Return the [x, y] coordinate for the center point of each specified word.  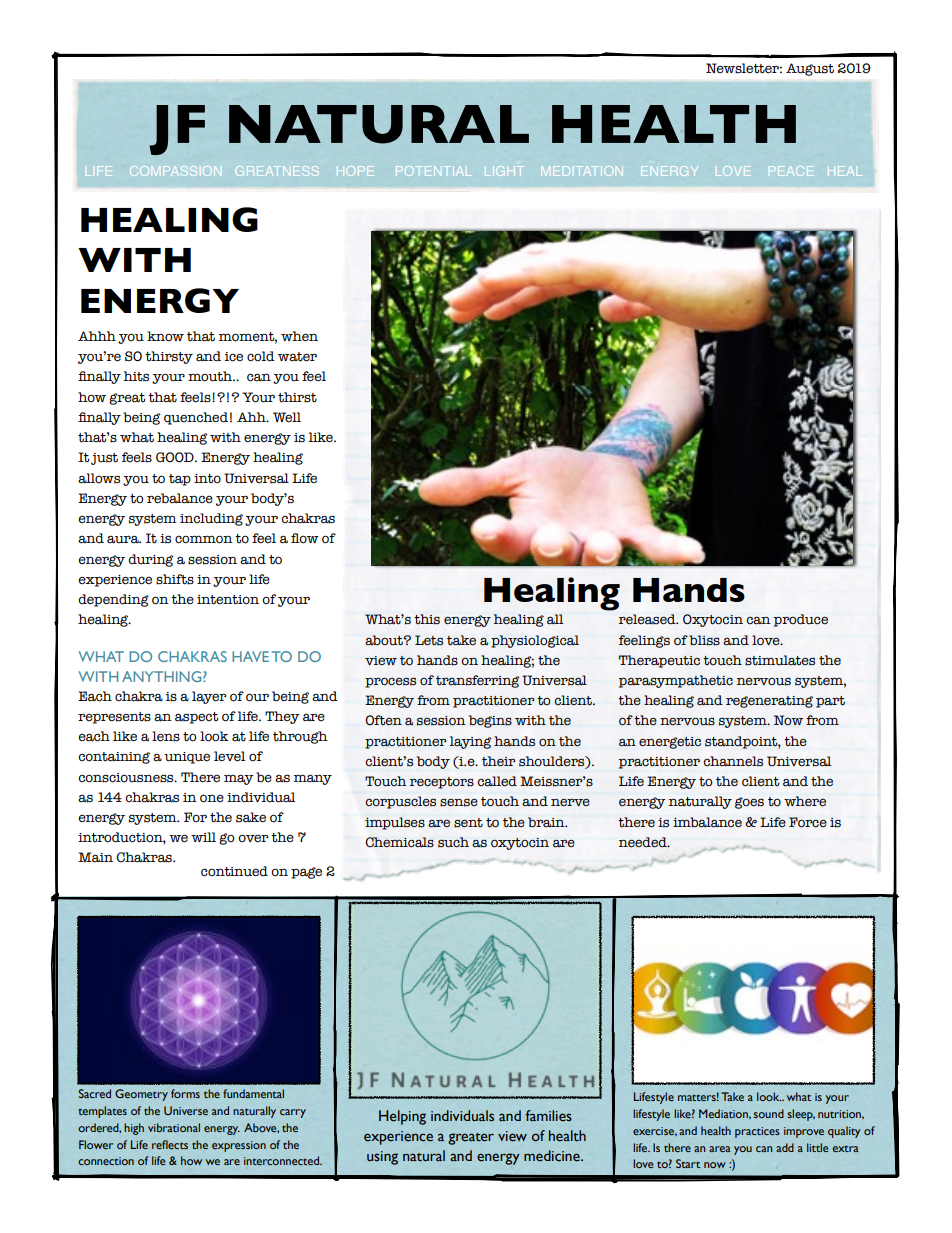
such [453, 842]
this [427, 619]
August [810, 69]
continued [234, 871]
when [299, 336]
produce [801, 620]
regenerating [769, 702]
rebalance [180, 498]
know [165, 336]
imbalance [707, 822]
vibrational [174, 1127]
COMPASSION [175, 171]
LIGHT [504, 171]
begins [490, 721]
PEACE [791, 171]
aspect [197, 718]
